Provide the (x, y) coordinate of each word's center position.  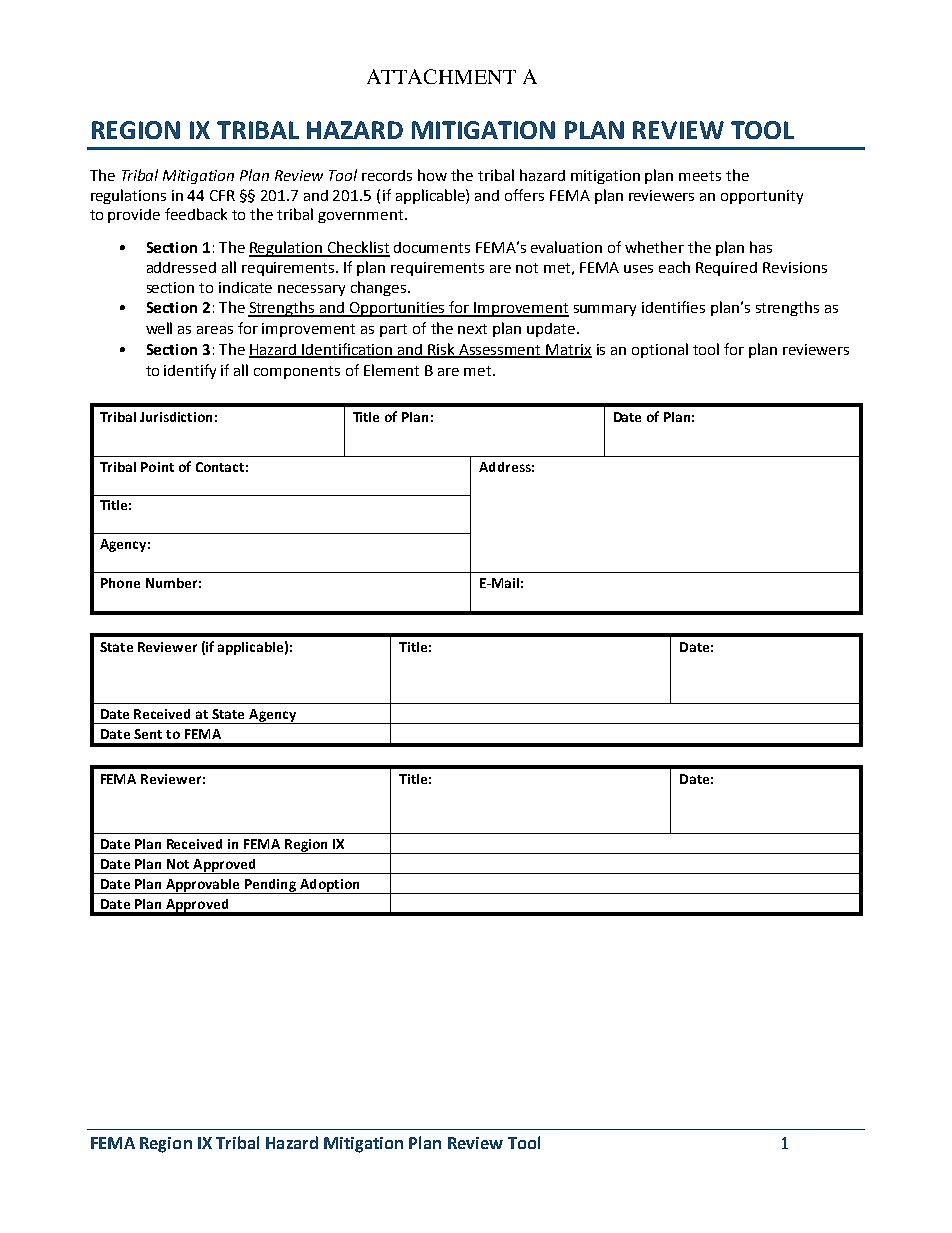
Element (391, 370)
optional (660, 350)
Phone (120, 583)
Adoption (330, 886)
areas (215, 330)
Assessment (500, 351)
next (472, 329)
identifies (673, 307)
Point (157, 467)
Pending (271, 886)
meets (700, 176)
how (432, 175)
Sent (148, 734)
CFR (222, 195)
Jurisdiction (176, 417)
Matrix (568, 351)
